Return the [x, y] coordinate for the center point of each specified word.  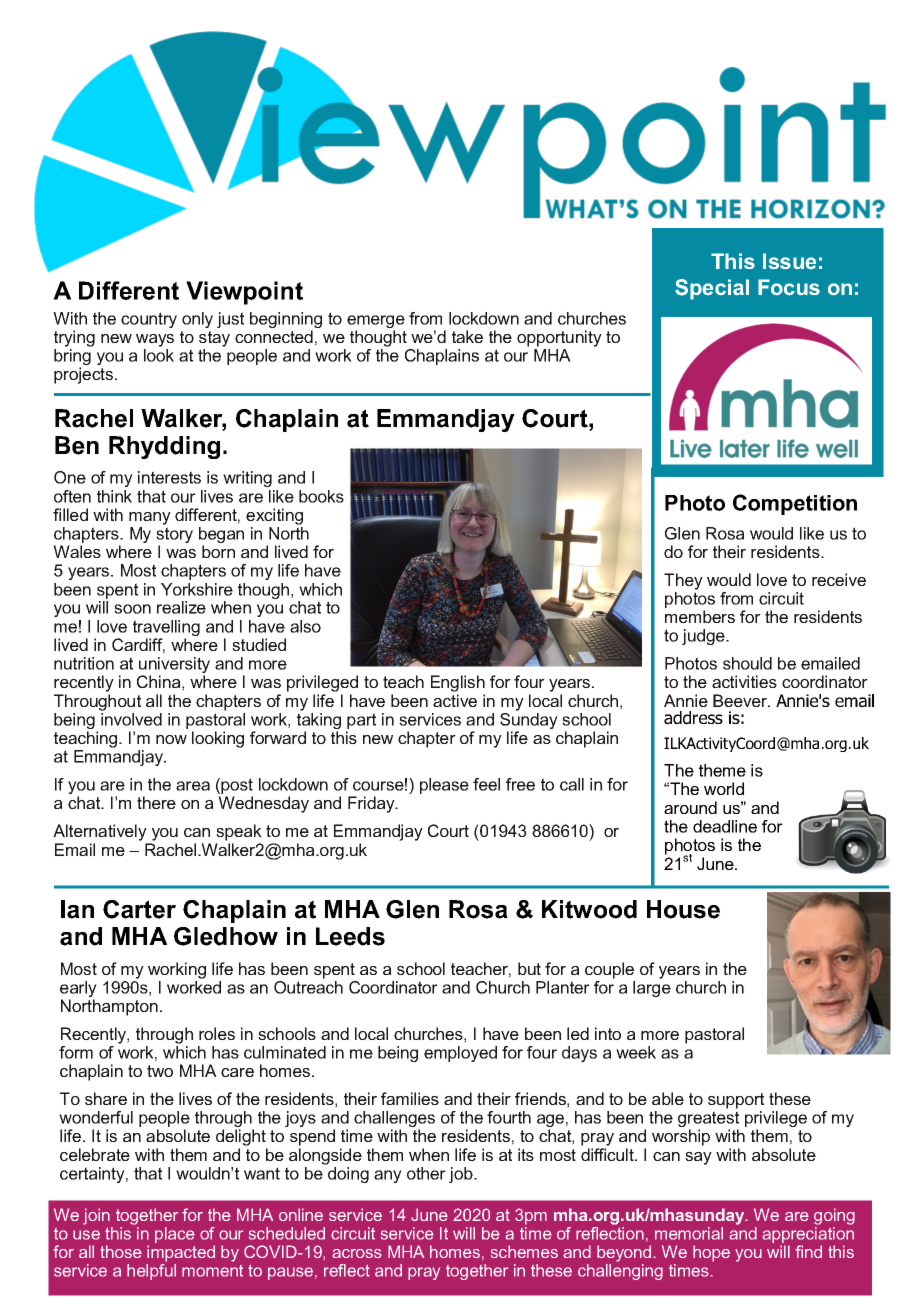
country [149, 320]
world [724, 788]
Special [712, 289]
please [444, 786]
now [171, 739]
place [175, 1235]
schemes [524, 1251]
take [467, 336]
